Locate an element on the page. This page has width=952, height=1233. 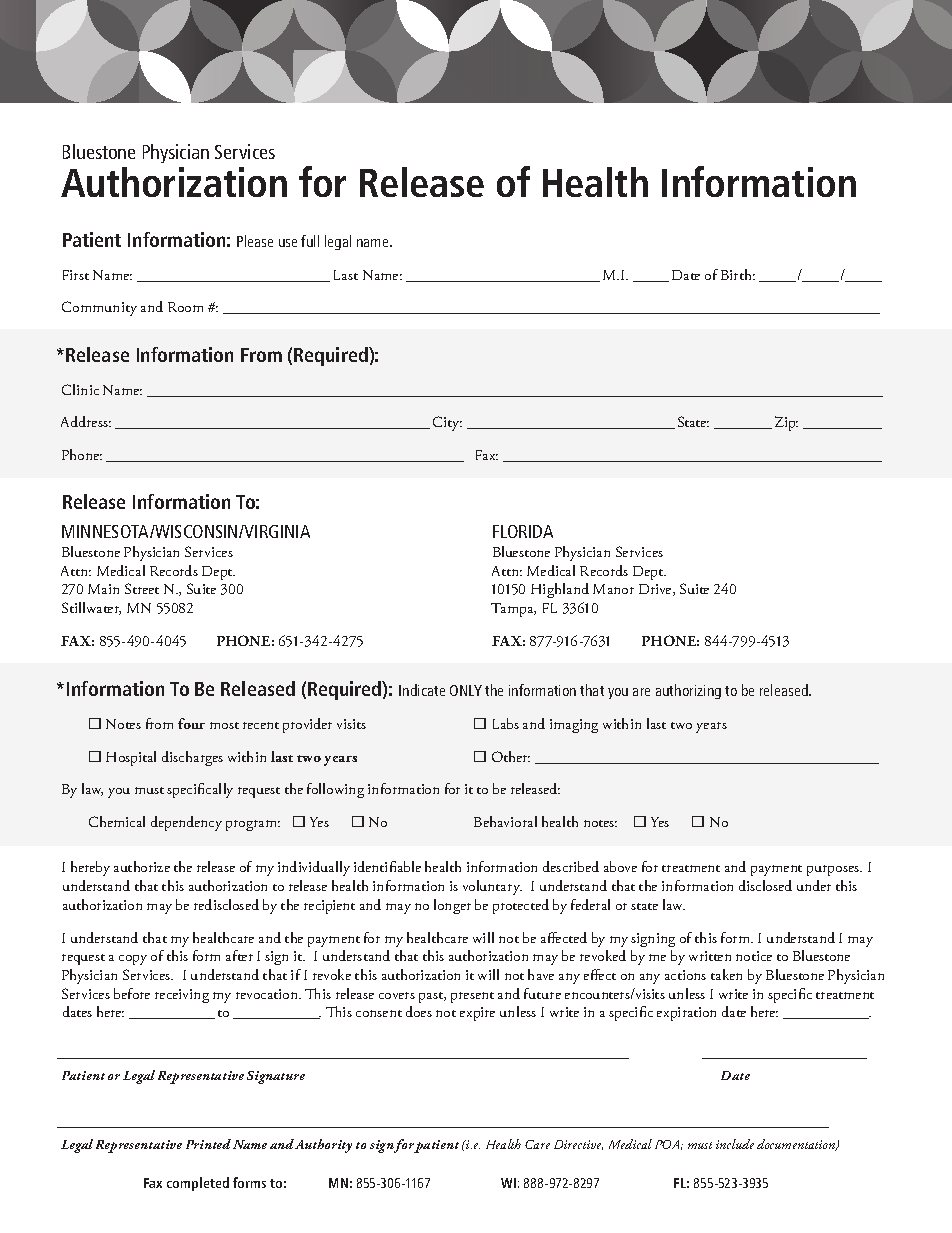
full is located at coordinates (310, 241).
